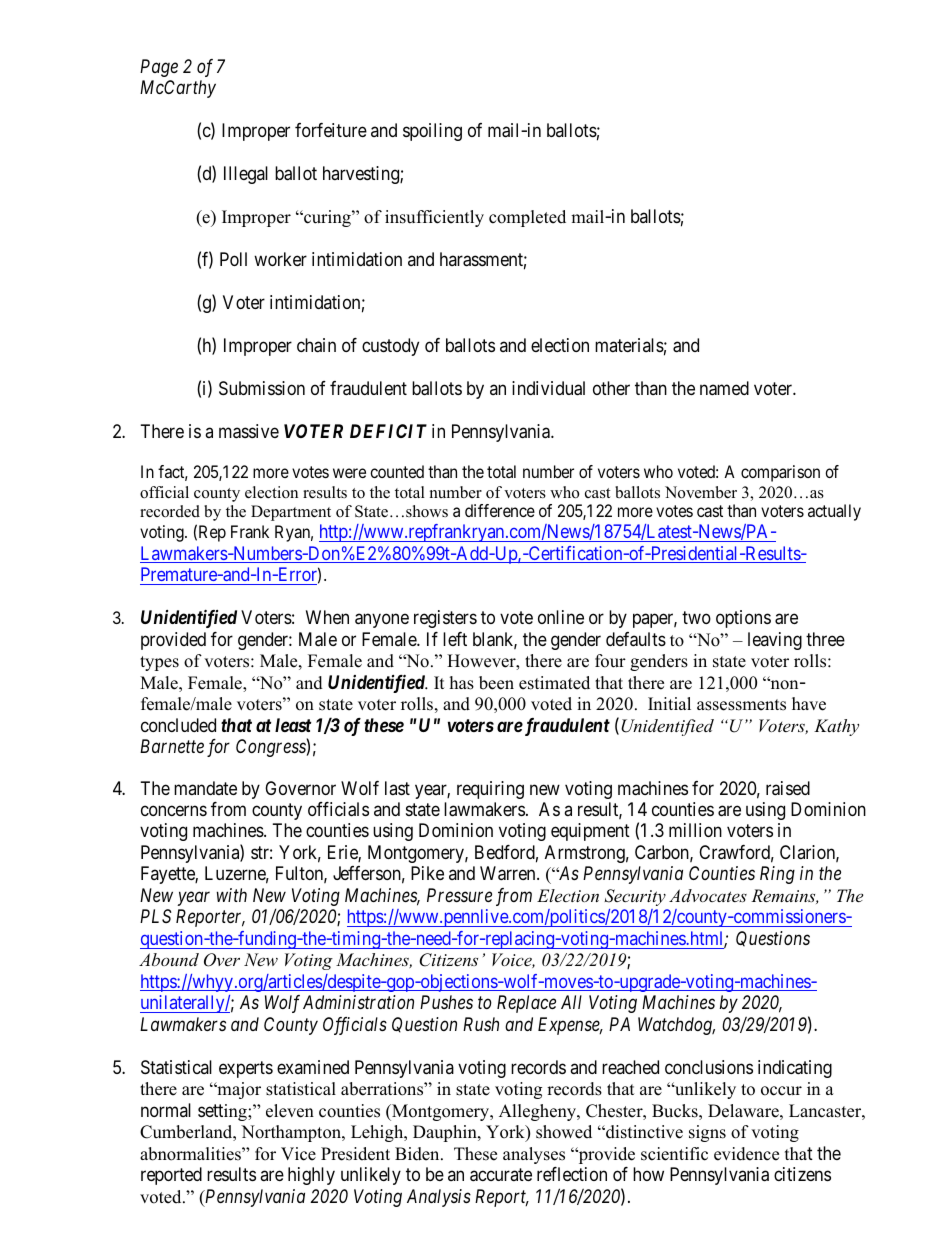 Image resolution: width=952 pixels, height=1233 pixels. What do you see at coordinates (298, 1154) in the screenshot?
I see `Vice` at bounding box center [298, 1154].
